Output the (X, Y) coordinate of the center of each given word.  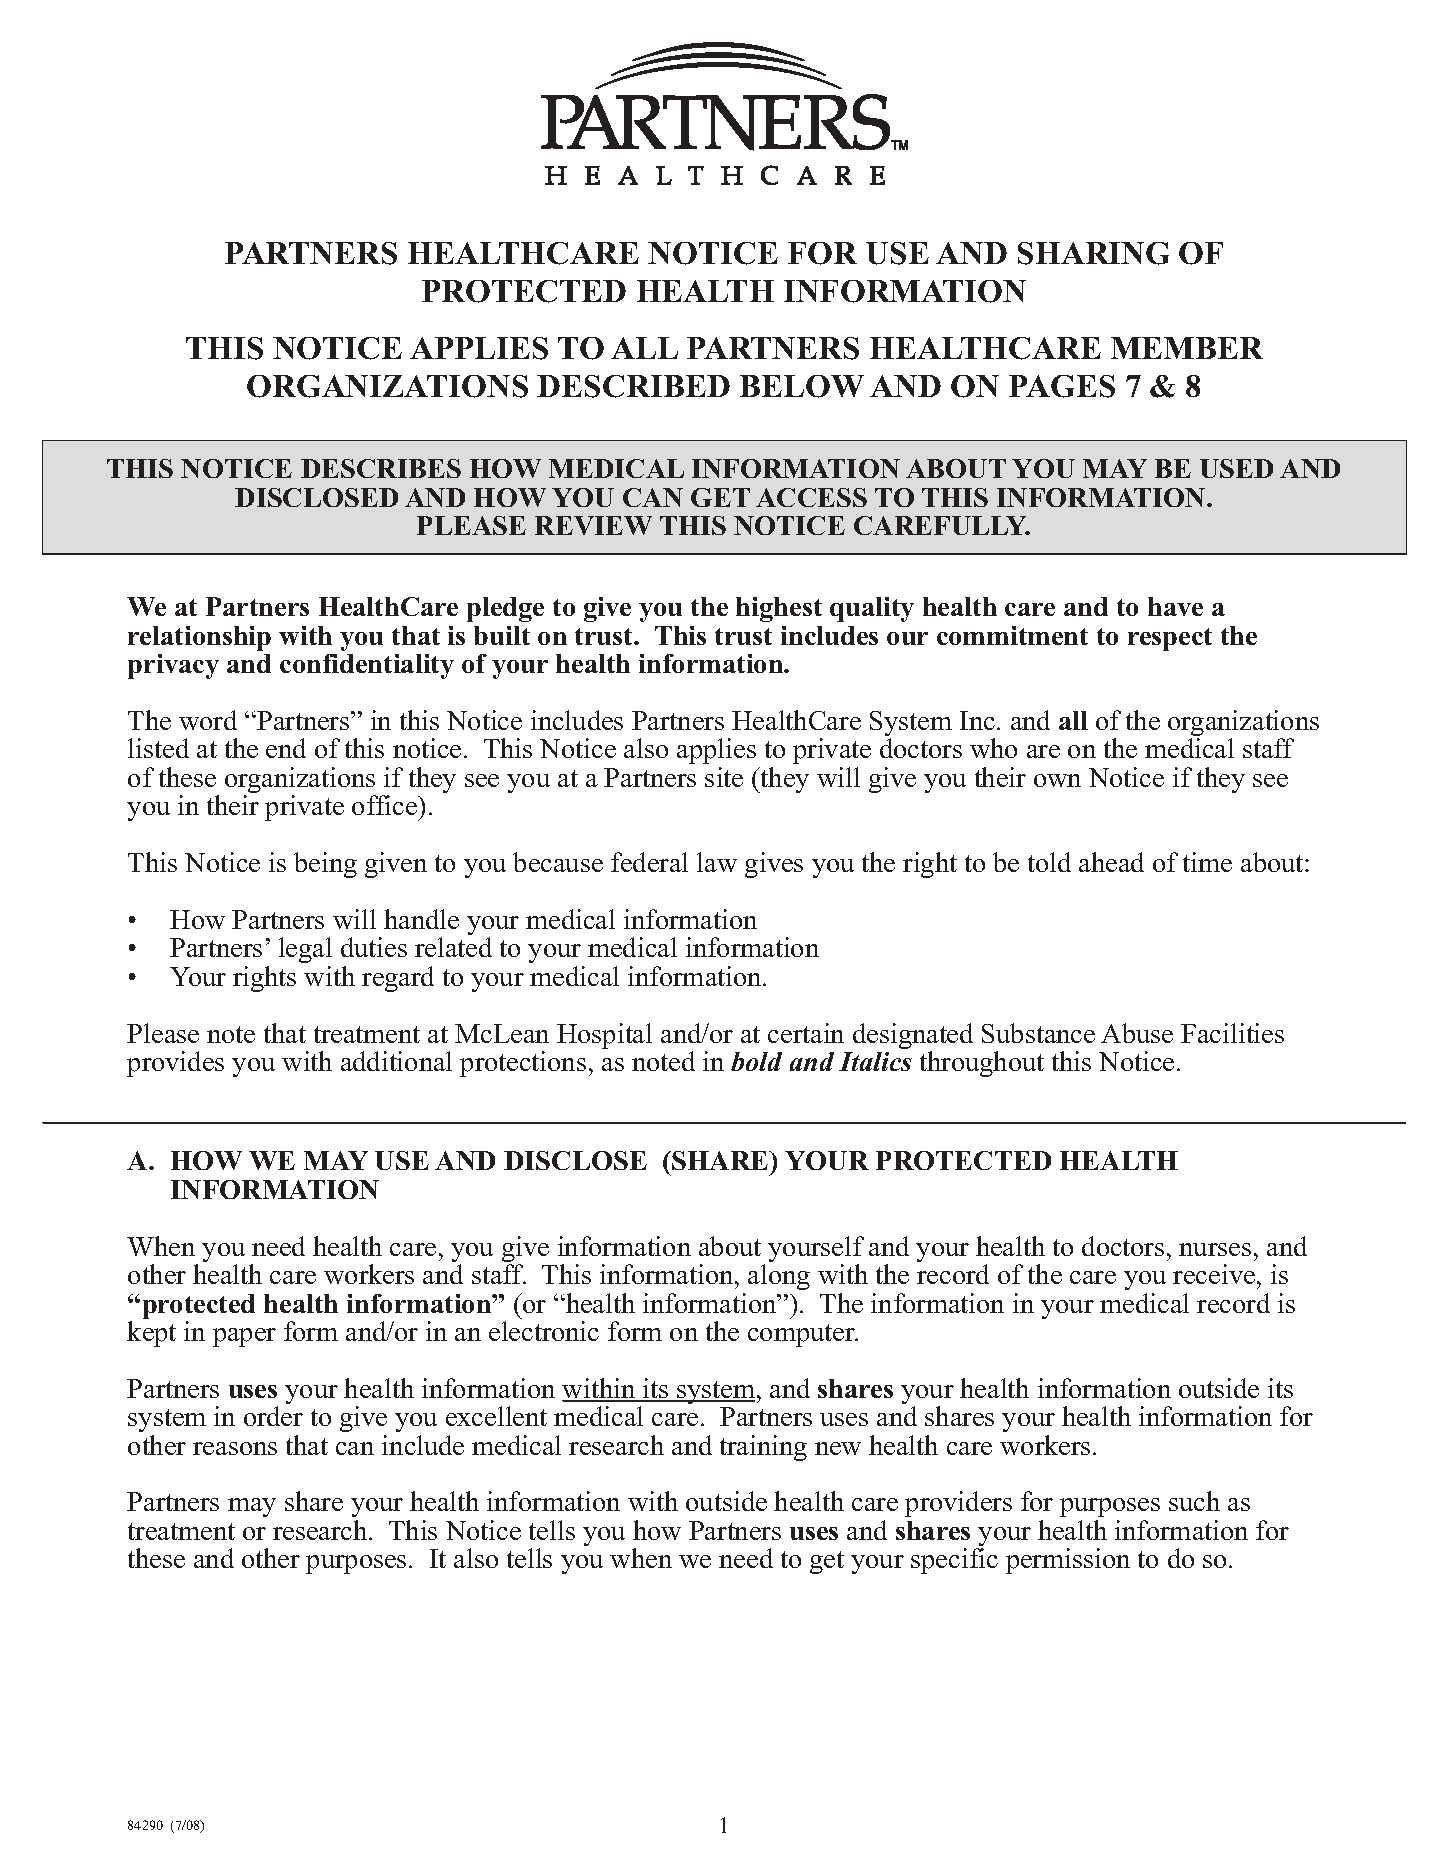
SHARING (1093, 253)
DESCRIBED (633, 386)
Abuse (1137, 1033)
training (763, 1448)
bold (756, 1061)
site (724, 777)
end (286, 748)
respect (1170, 639)
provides (175, 1064)
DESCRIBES (381, 468)
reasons (235, 1448)
